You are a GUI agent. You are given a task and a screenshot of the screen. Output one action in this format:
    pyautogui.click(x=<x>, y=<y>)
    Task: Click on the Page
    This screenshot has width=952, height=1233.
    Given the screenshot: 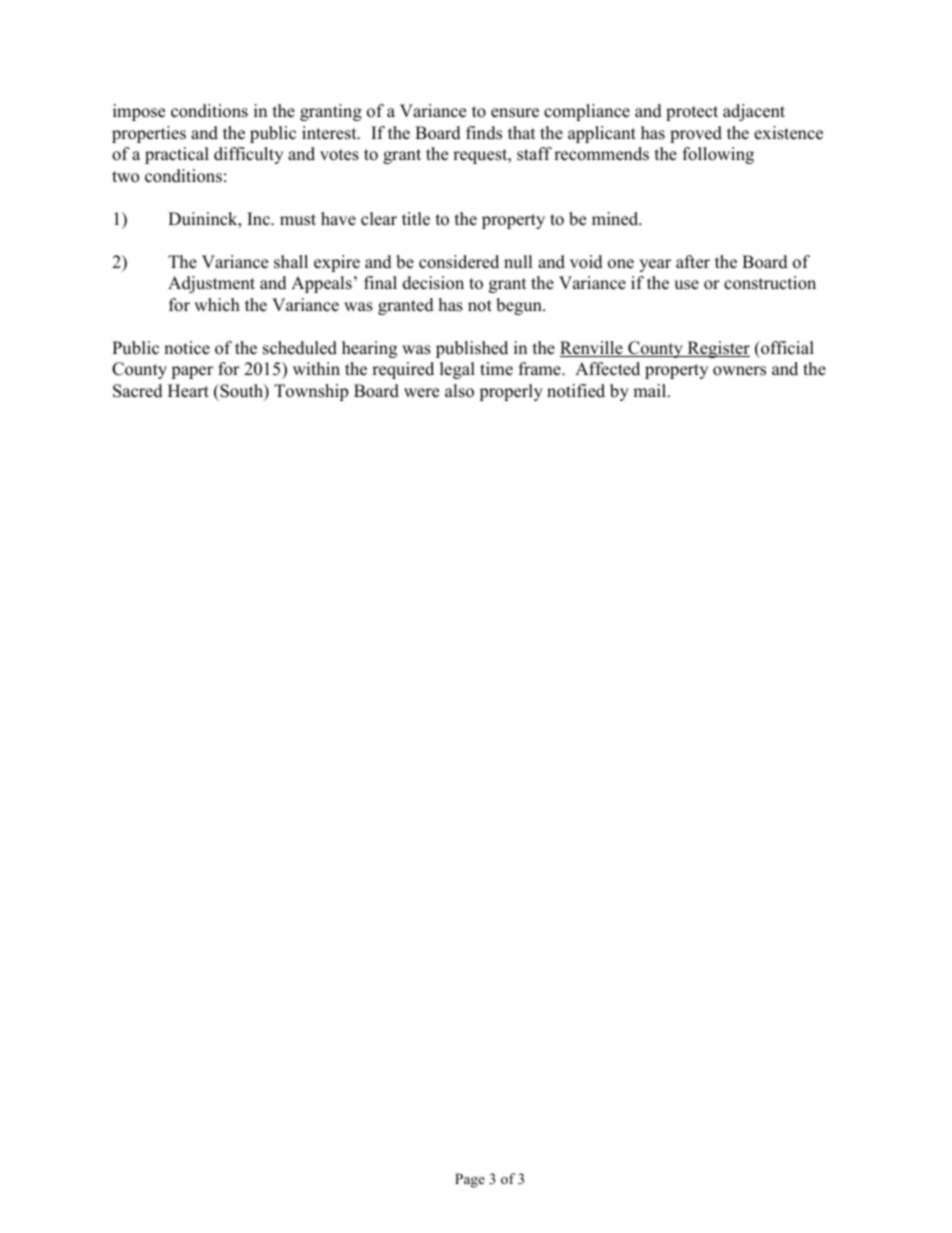 What is the action you would take?
    pyautogui.click(x=470, y=1180)
